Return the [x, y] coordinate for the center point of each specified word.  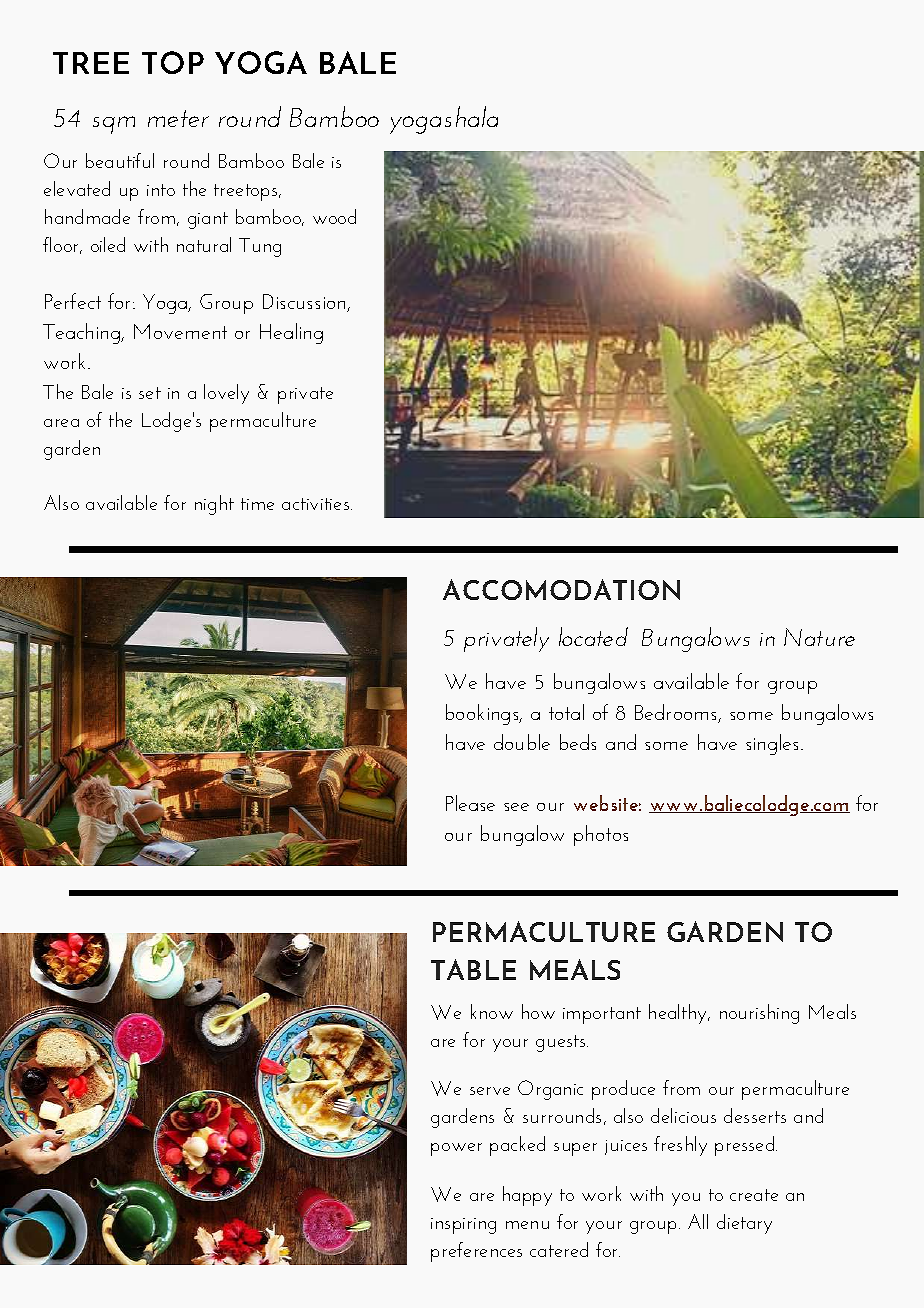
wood [334, 216]
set [150, 393]
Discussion [305, 303]
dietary [744, 1224]
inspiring [463, 1226]
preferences [476, 1252]
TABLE [473, 969]
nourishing [759, 1014]
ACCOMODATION [561, 589]
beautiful [120, 160]
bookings [483, 714]
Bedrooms [677, 713]
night [214, 505]
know [492, 1011]
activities [317, 504]
